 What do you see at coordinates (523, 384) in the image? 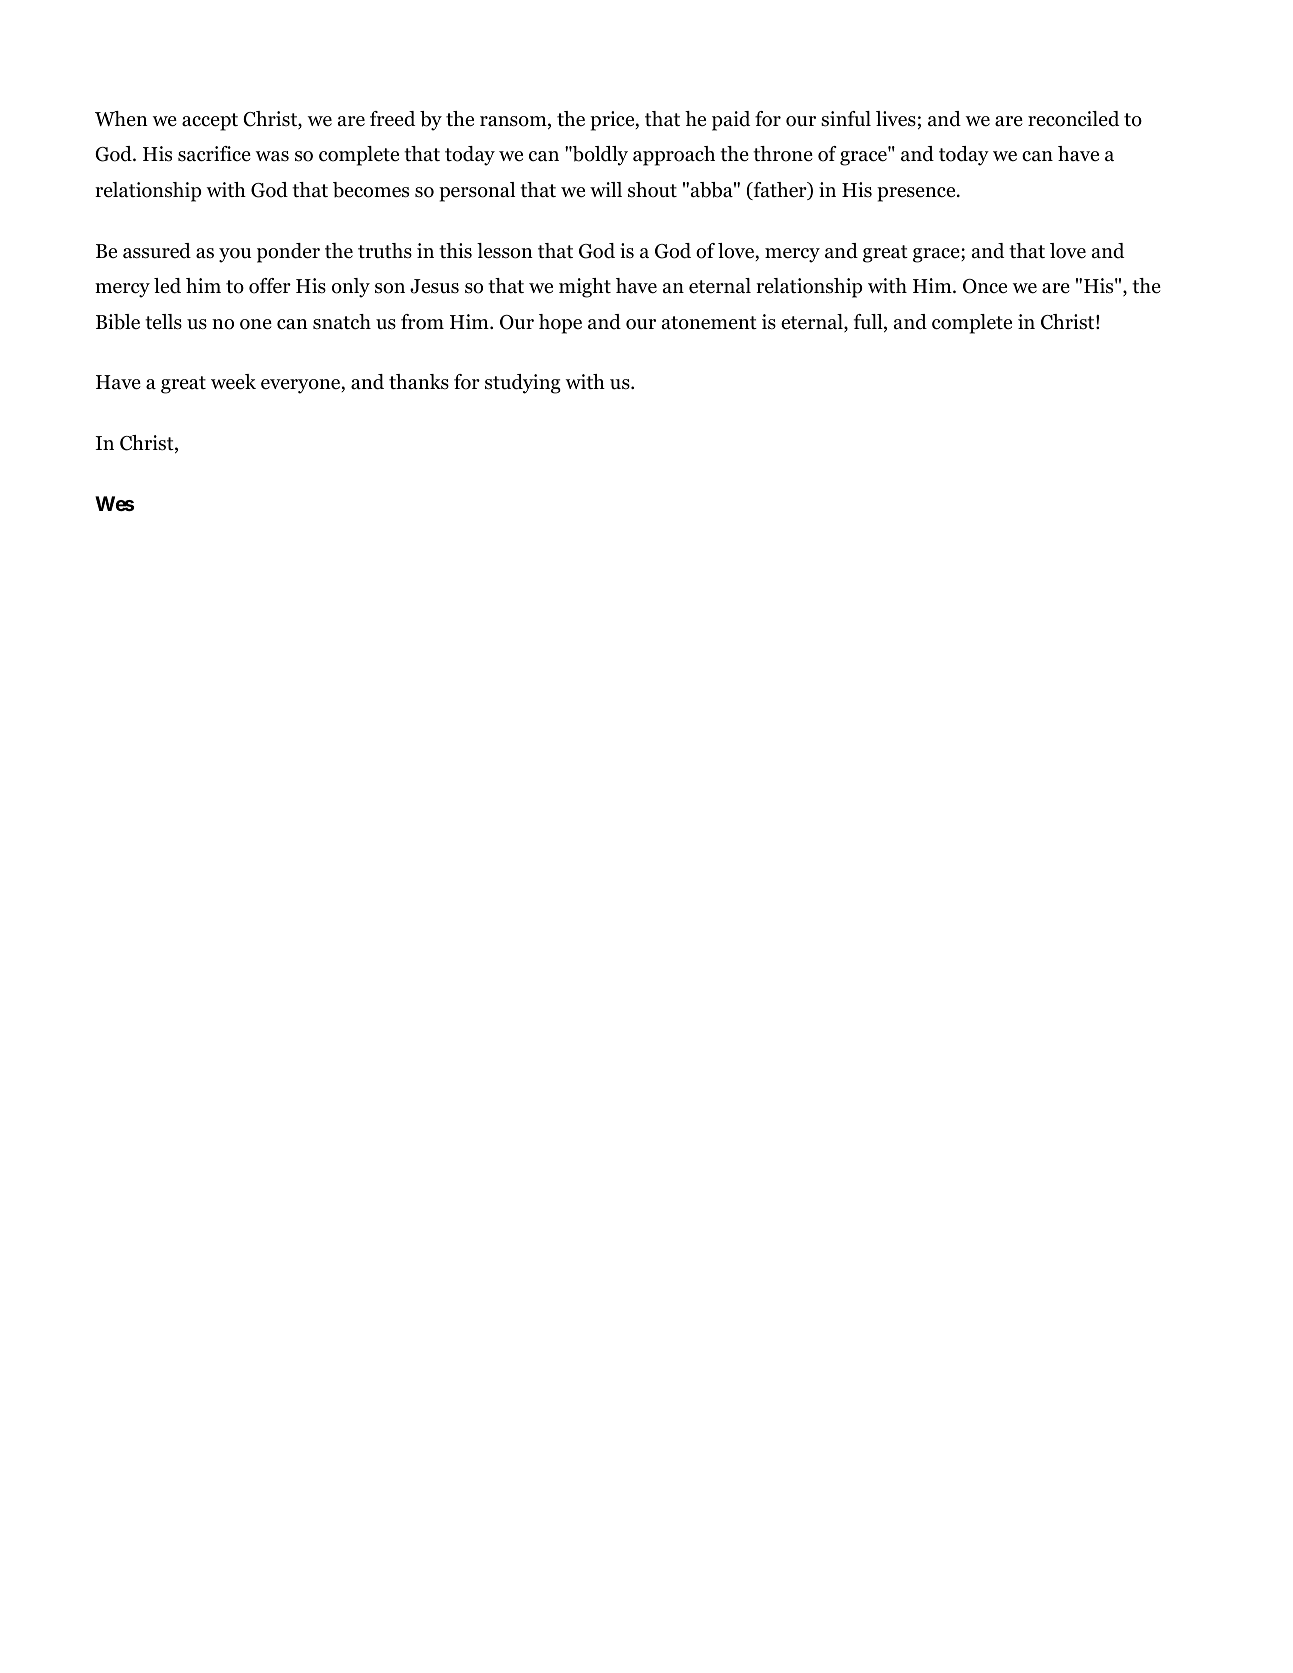
I see `studying` at bounding box center [523, 384].
